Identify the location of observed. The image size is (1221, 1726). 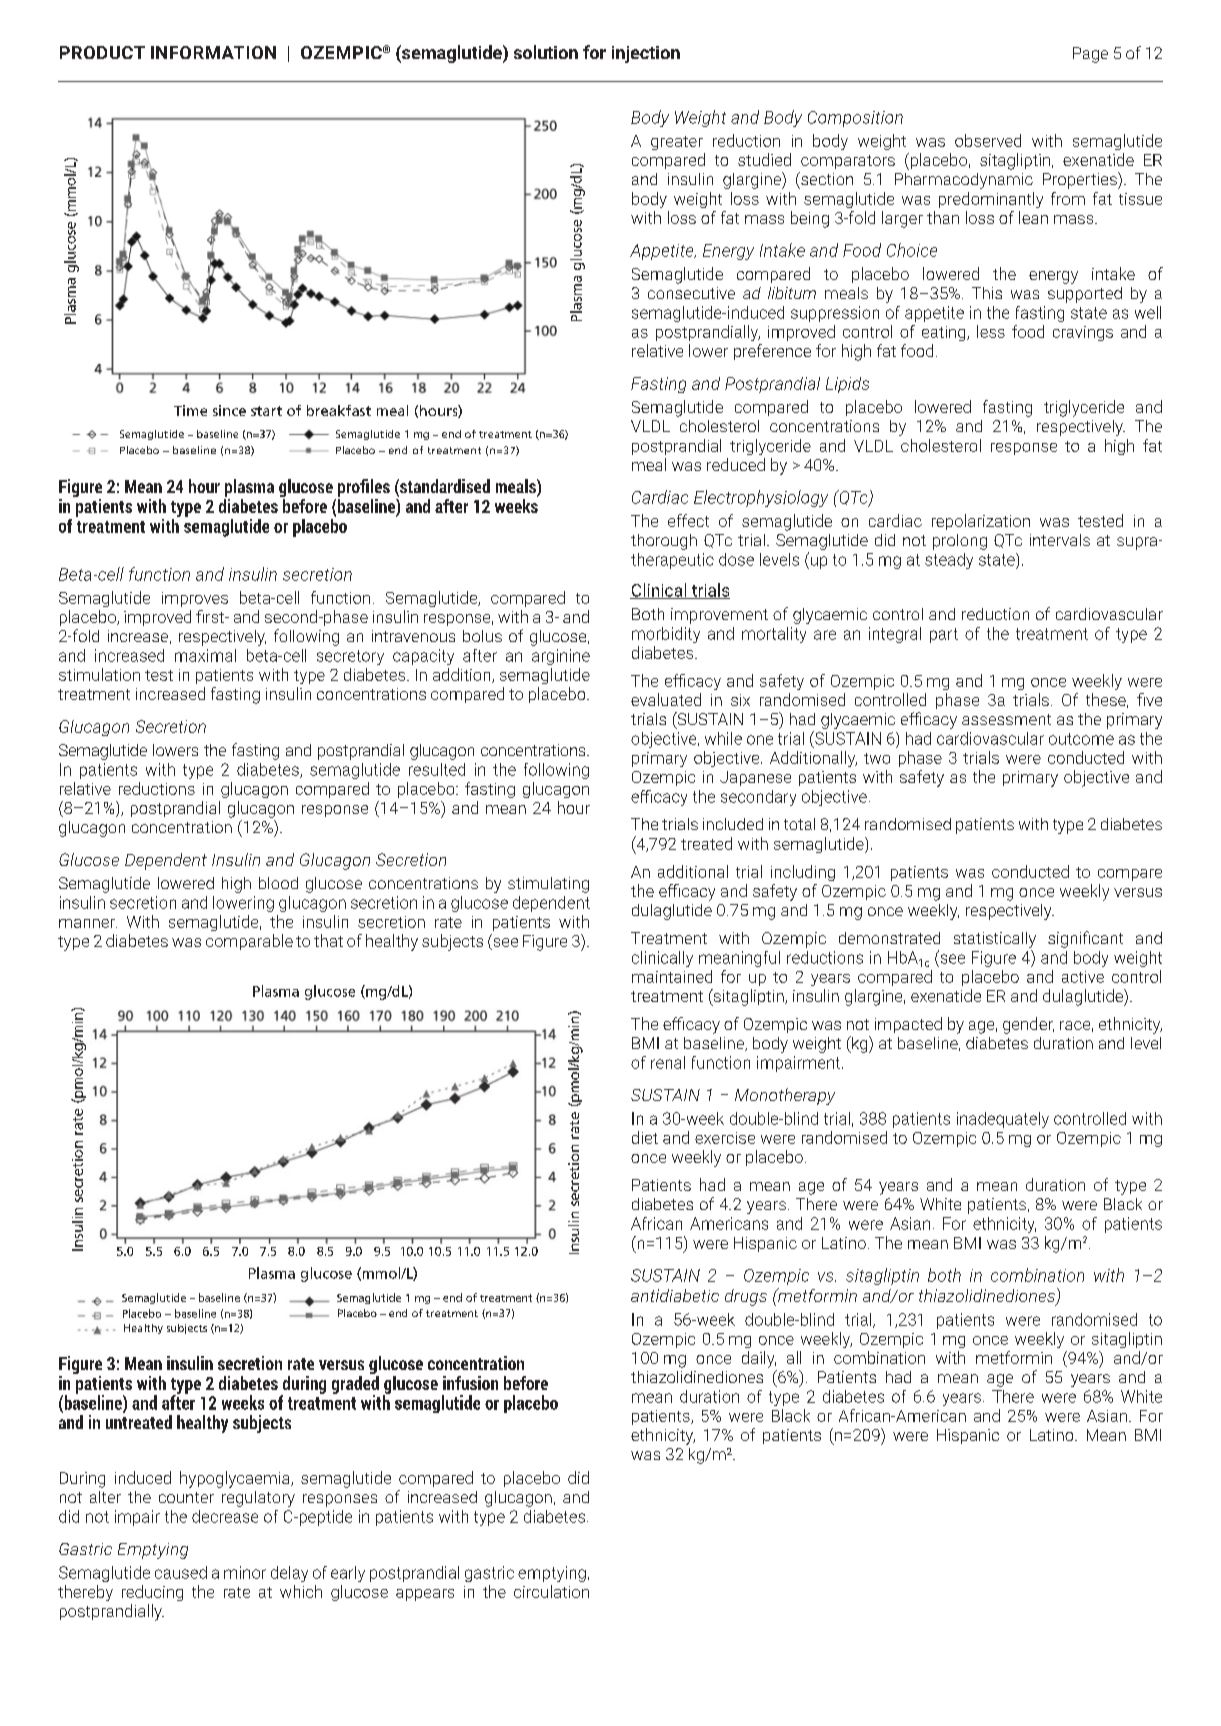
(988, 140).
